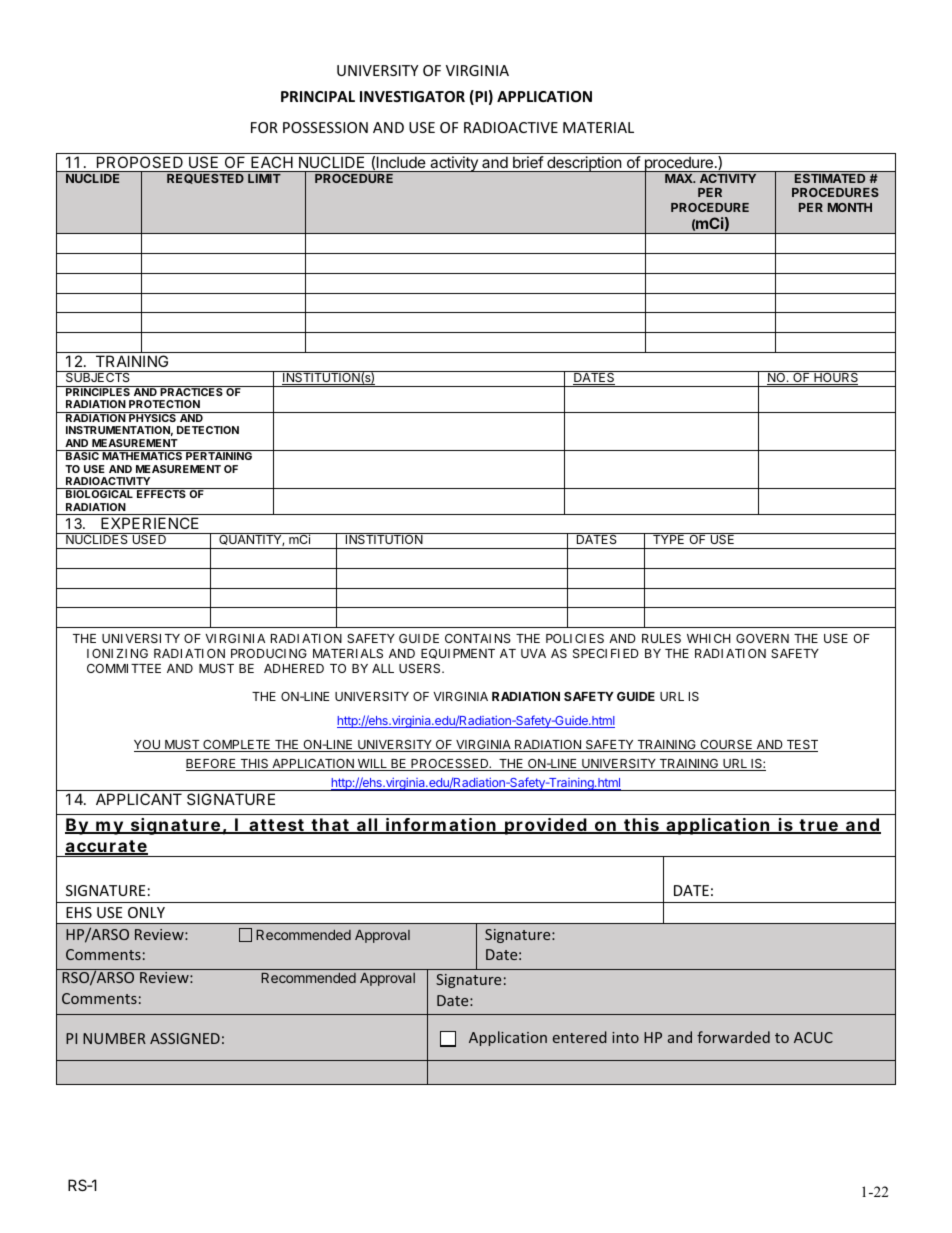  What do you see at coordinates (185, 1038) in the image?
I see `ASSIGNED` at bounding box center [185, 1038].
